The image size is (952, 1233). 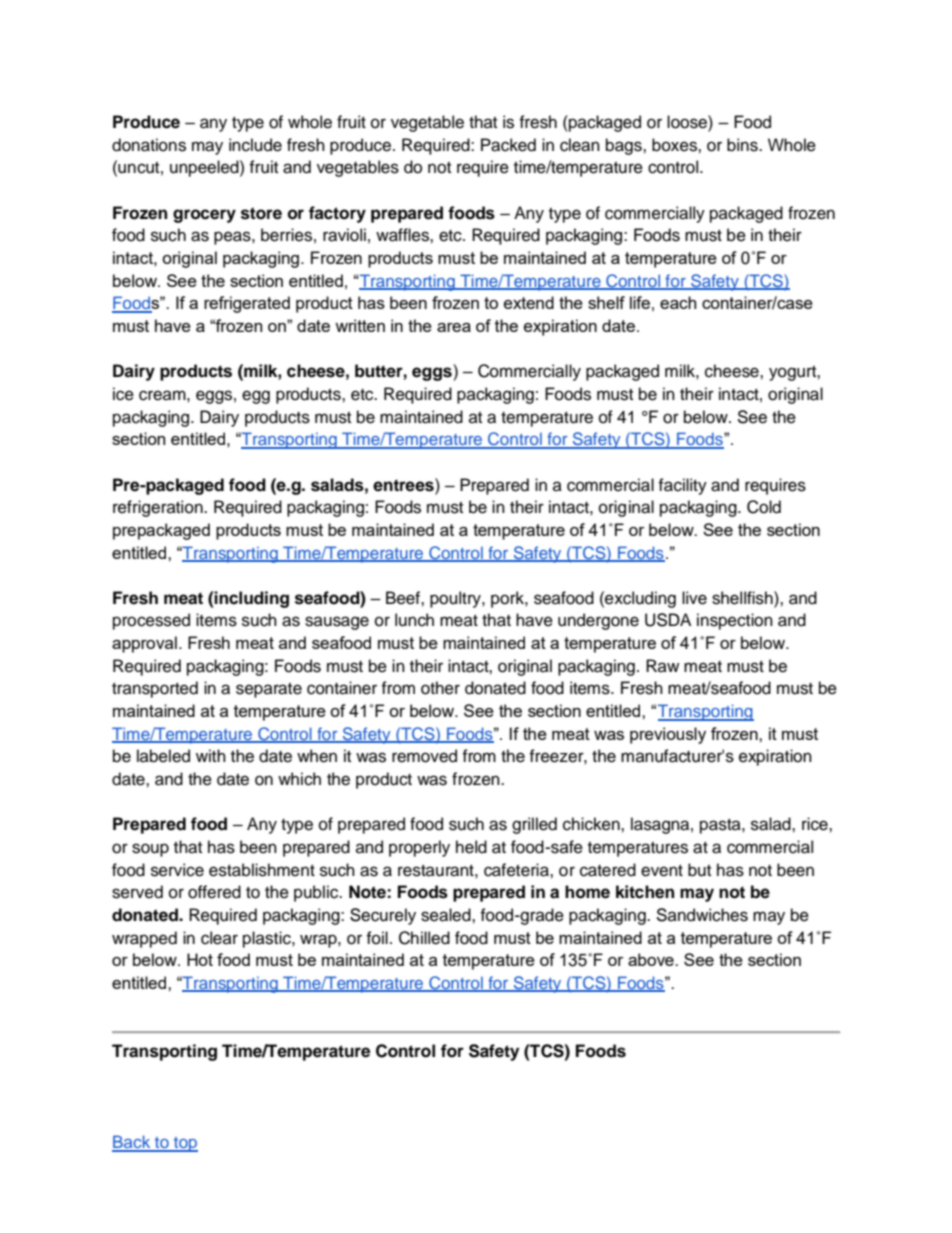 What do you see at coordinates (440, 688) in the screenshot?
I see `other` at bounding box center [440, 688].
